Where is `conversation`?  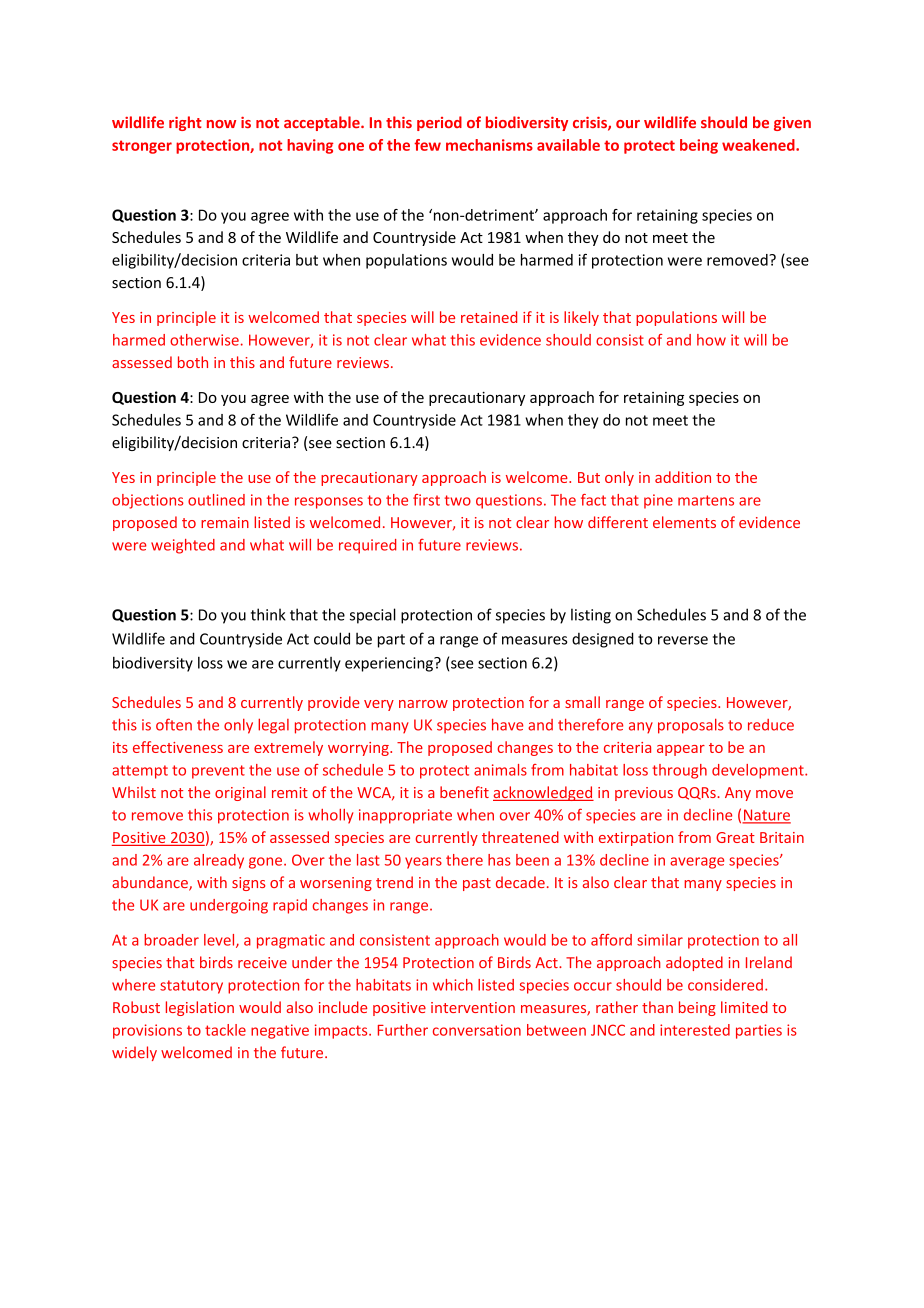
conversation is located at coordinates (477, 1030).
